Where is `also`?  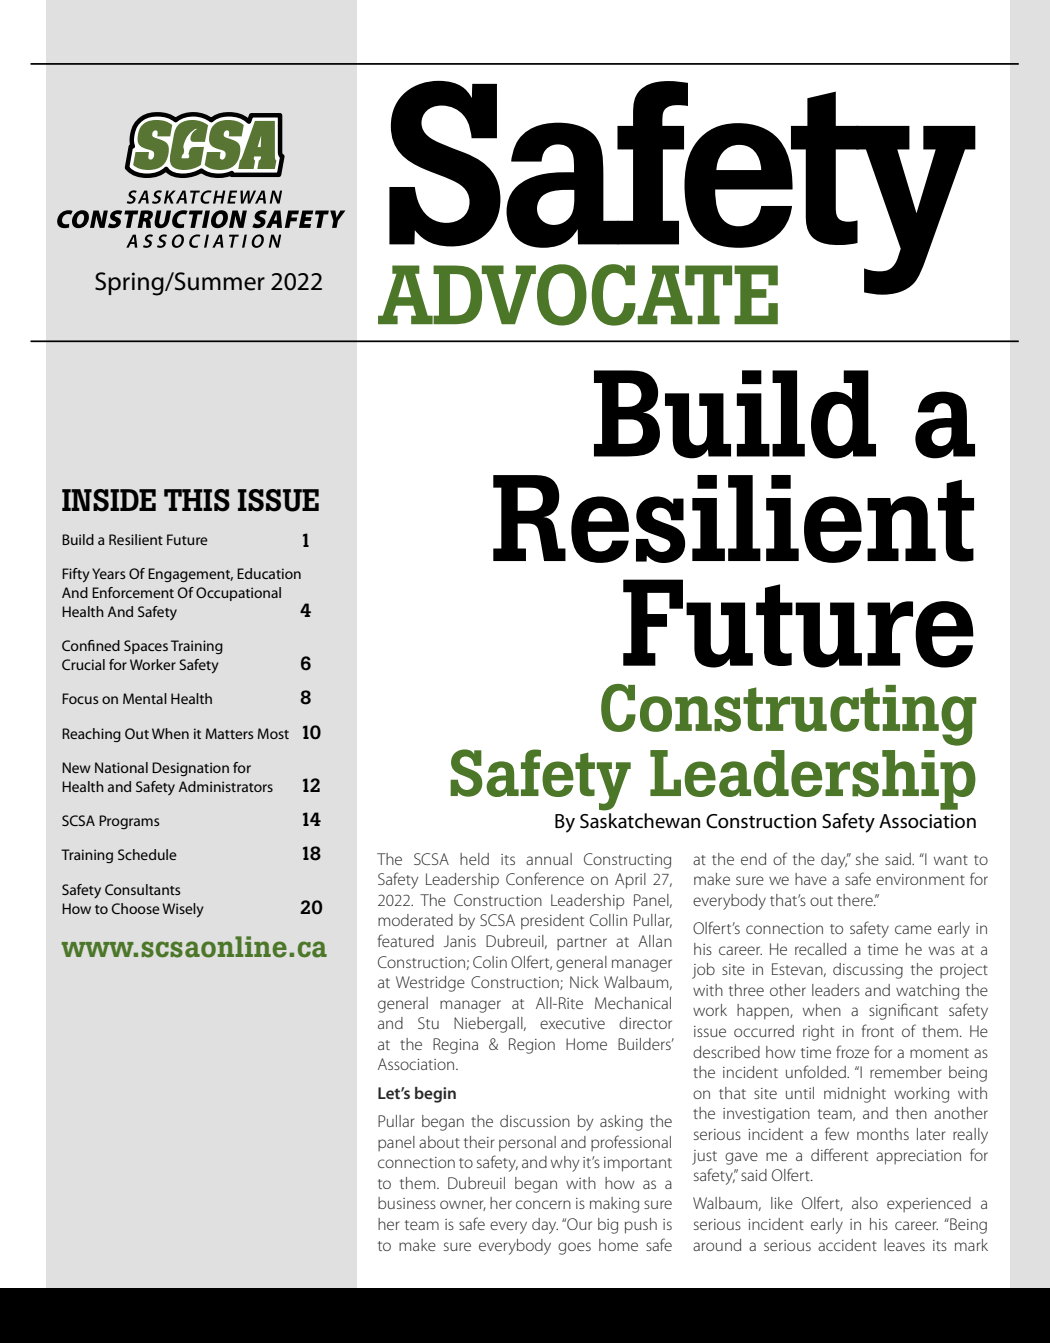
also is located at coordinates (865, 1203).
